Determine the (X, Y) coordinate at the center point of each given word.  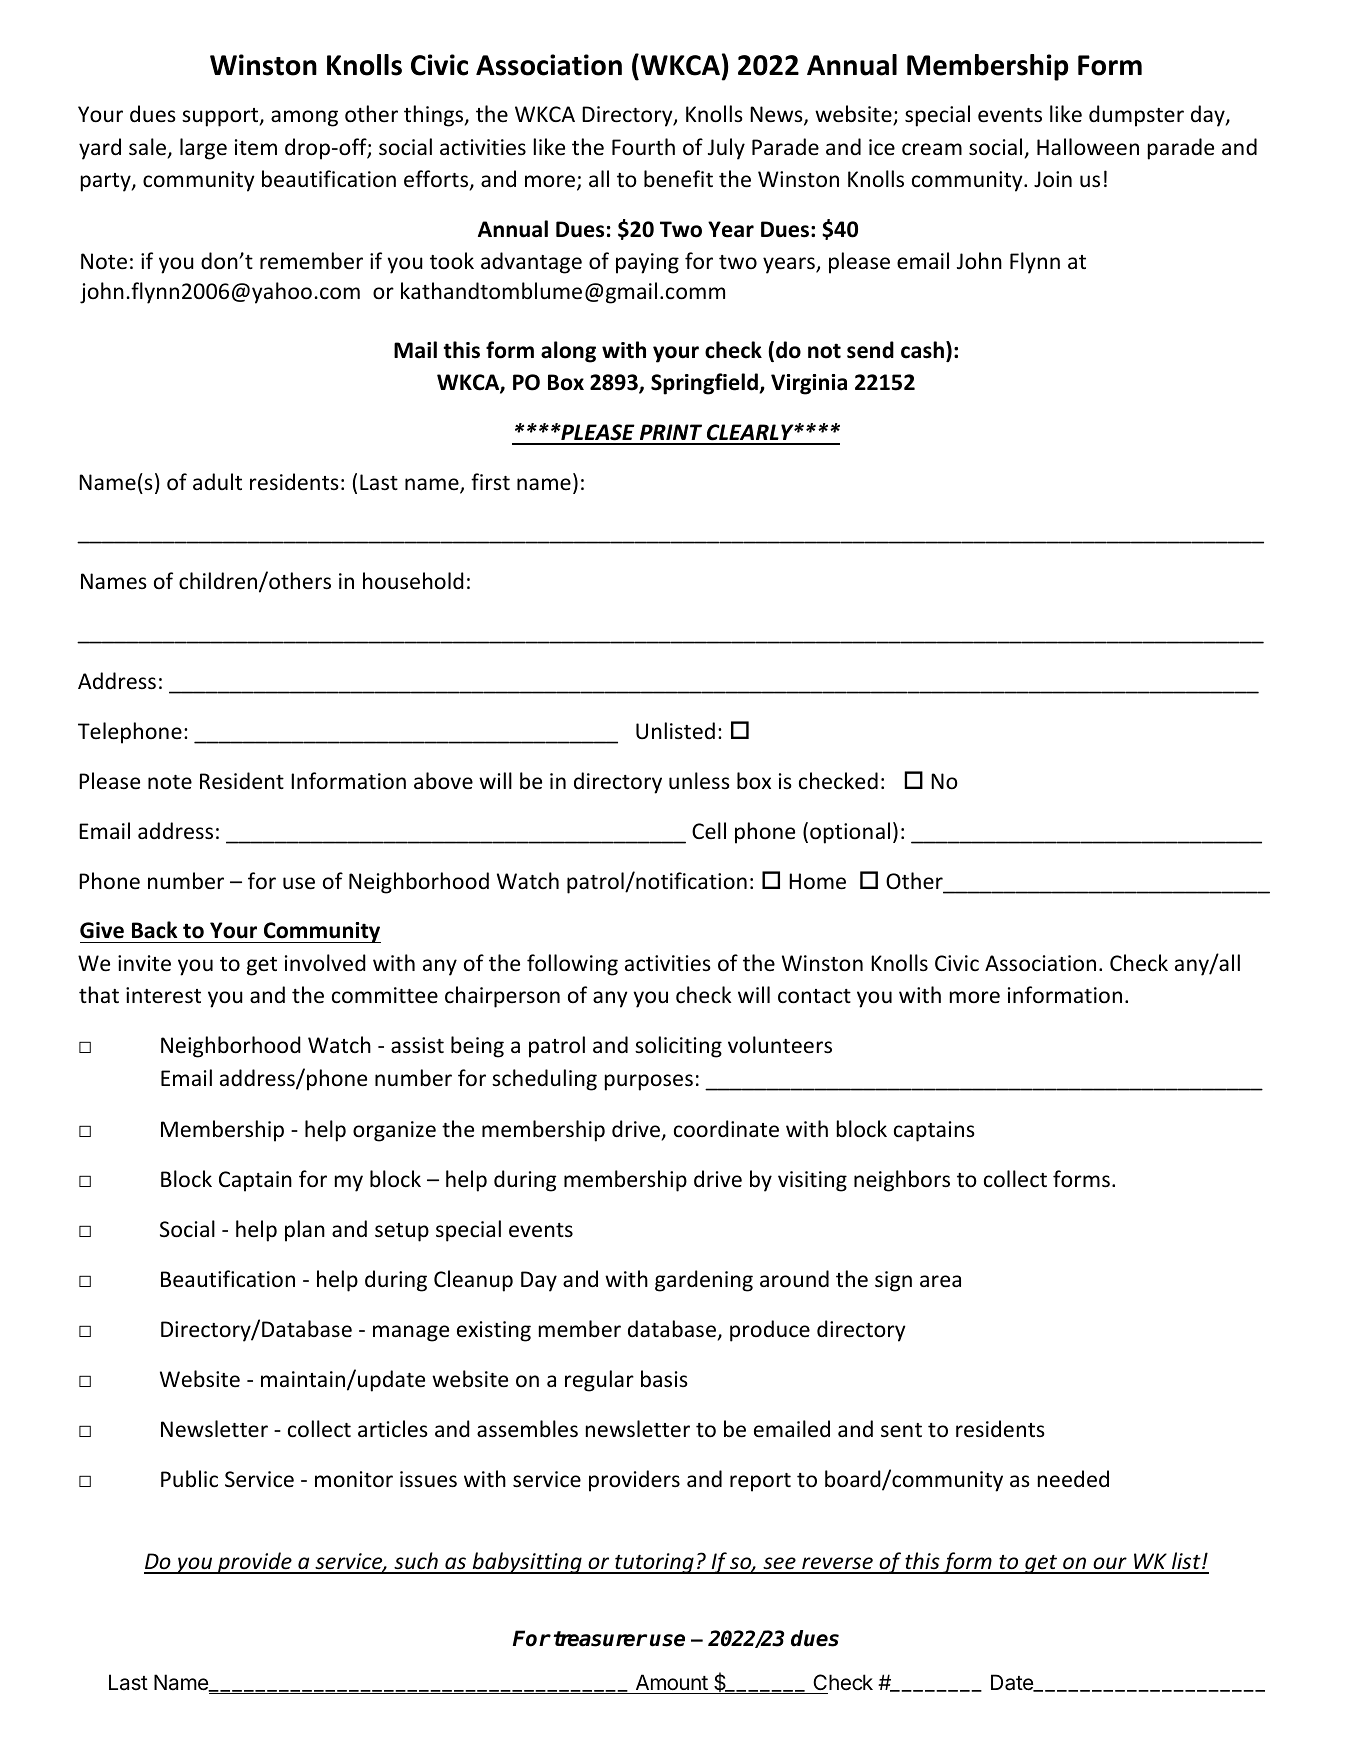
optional (850, 833)
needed (1073, 1479)
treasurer (600, 1639)
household (413, 581)
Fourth (643, 147)
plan (305, 1231)
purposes (649, 1082)
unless (699, 781)
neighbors (902, 1181)
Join (1053, 179)
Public (189, 1479)
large (203, 149)
